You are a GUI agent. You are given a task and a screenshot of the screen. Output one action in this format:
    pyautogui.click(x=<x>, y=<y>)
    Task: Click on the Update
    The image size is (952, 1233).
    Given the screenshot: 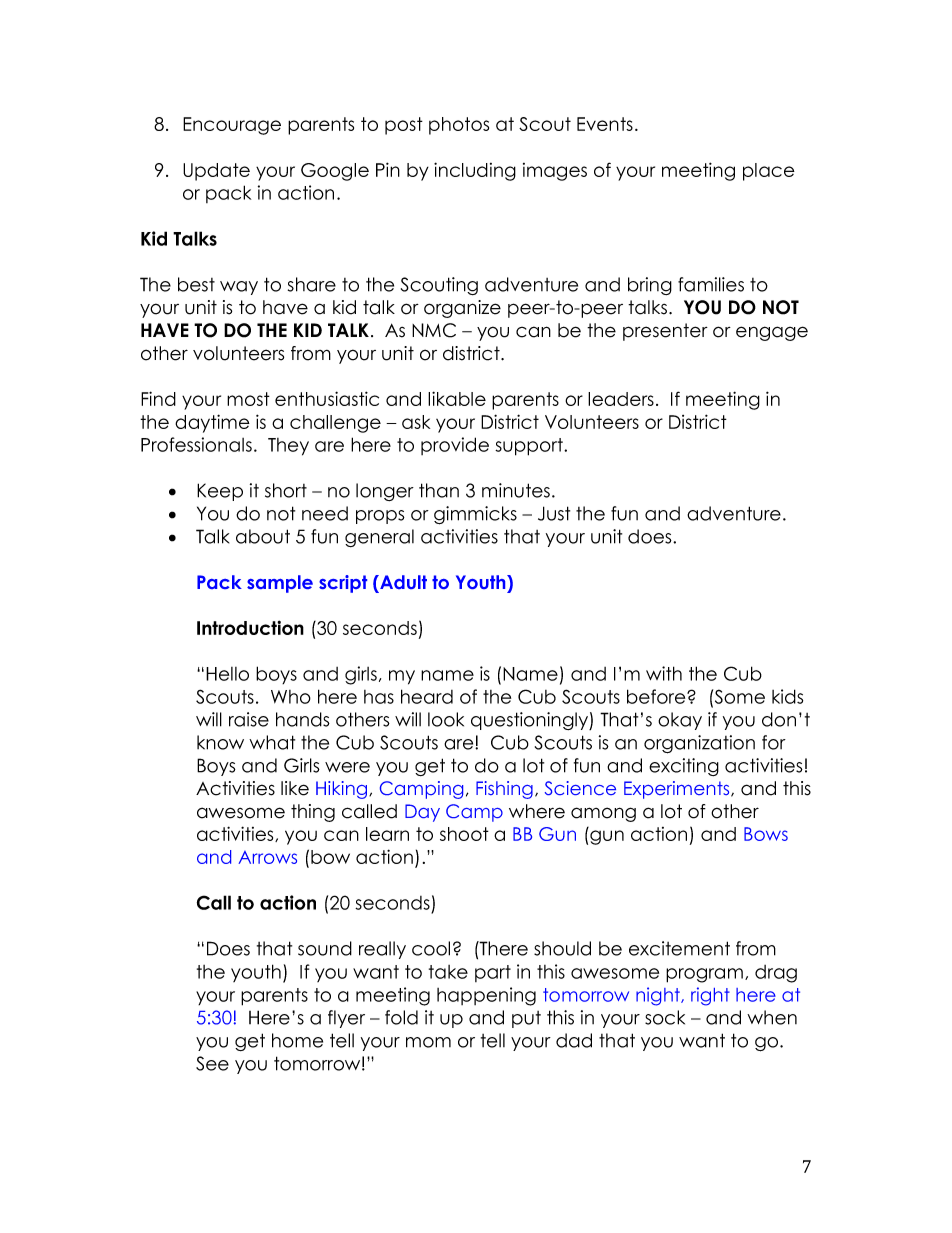 What is the action you would take?
    pyautogui.click(x=216, y=172)
